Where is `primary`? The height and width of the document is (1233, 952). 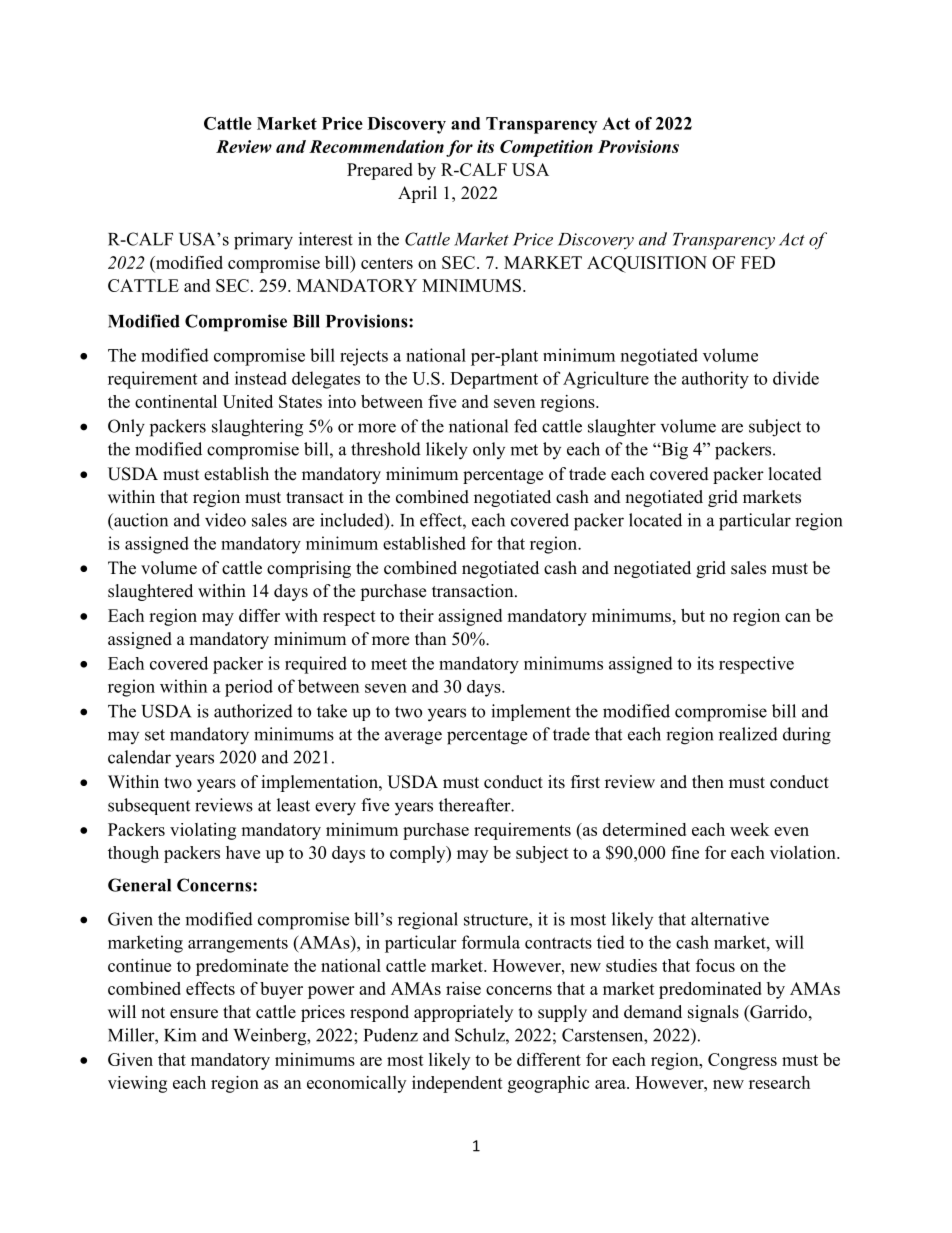 primary is located at coordinates (263, 241).
